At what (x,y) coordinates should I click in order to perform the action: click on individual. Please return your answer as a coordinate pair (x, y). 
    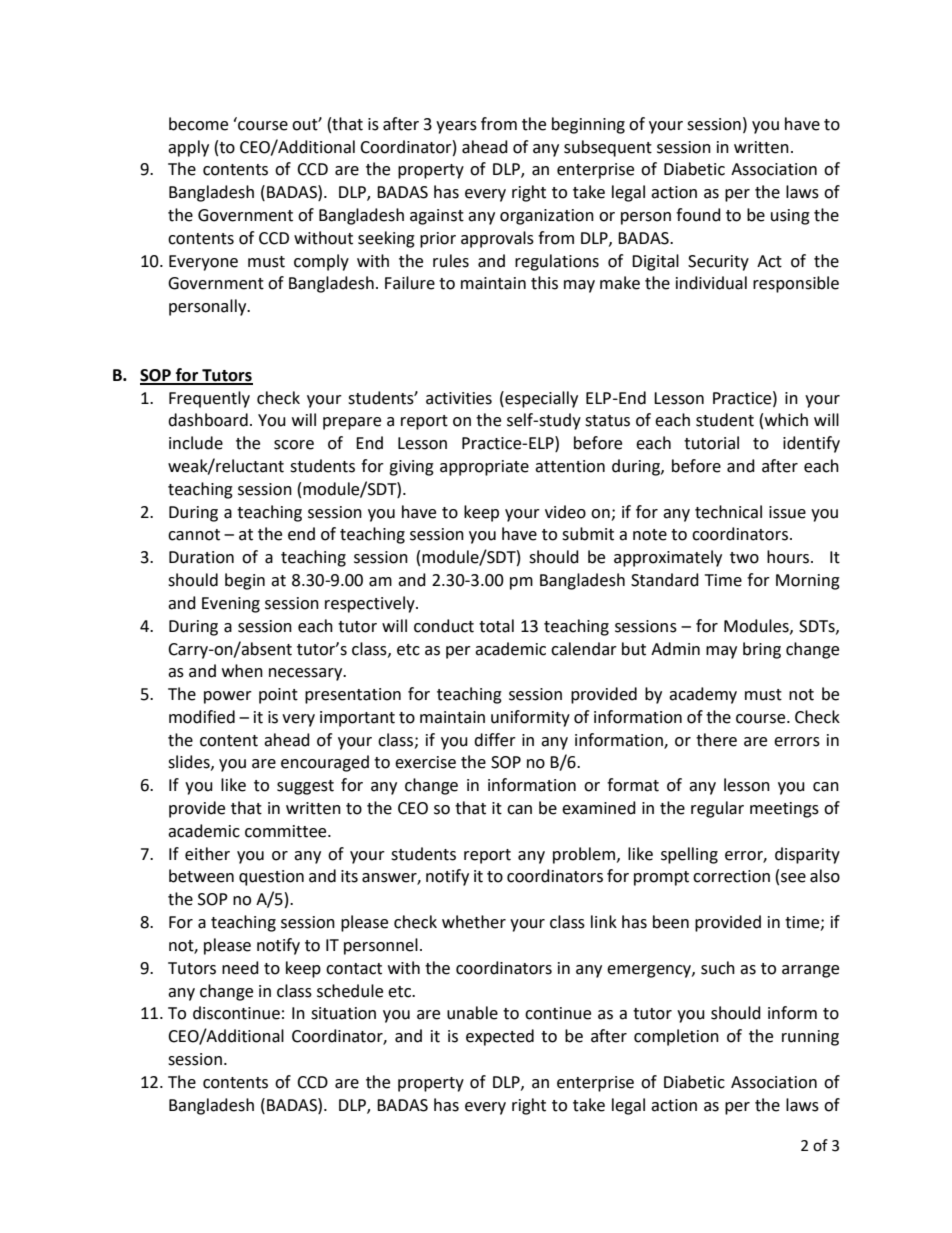
    Looking at the image, I should click on (711, 283).
